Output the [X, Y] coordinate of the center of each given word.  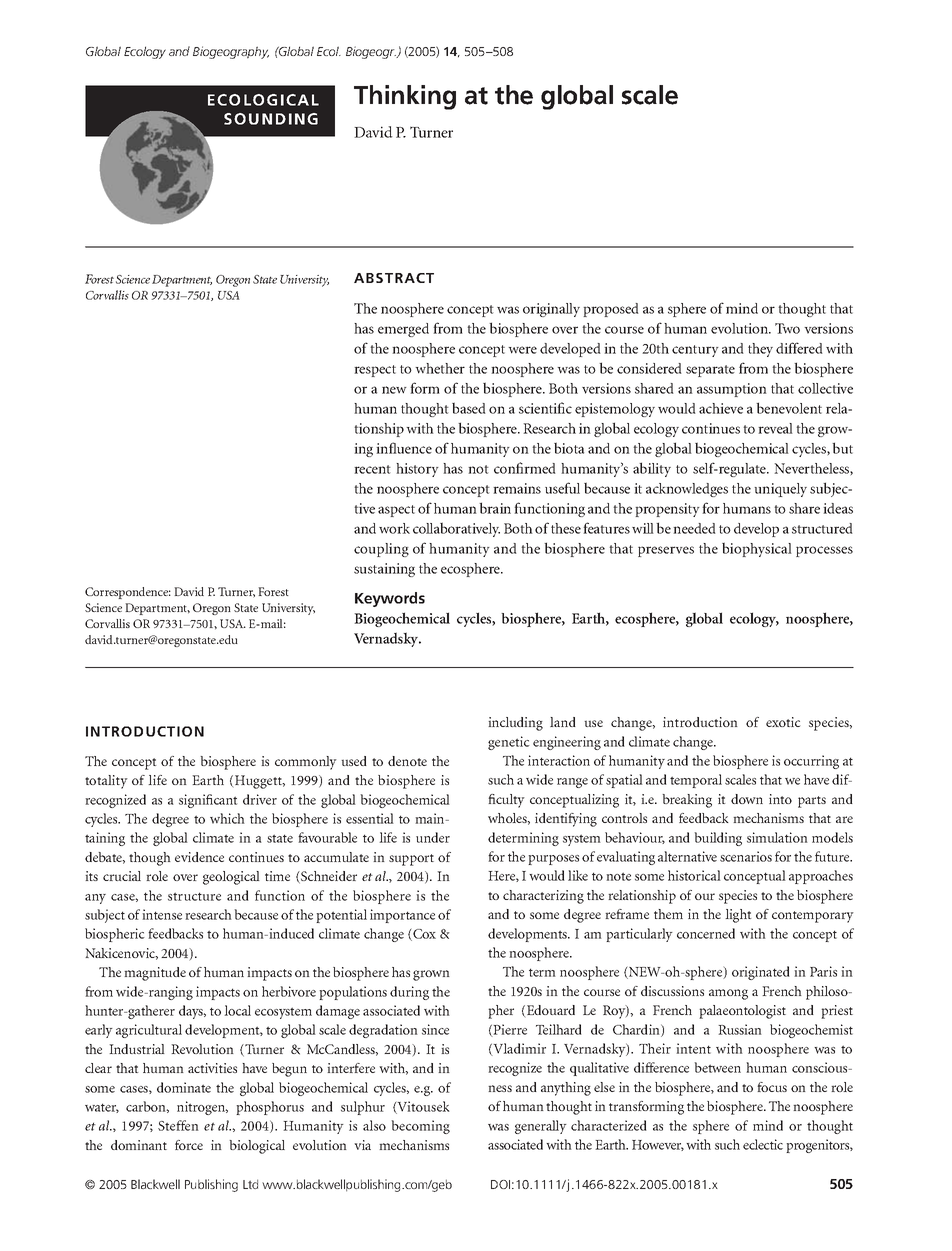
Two [787, 328]
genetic [509, 743]
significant [208, 801]
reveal [775, 428]
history [417, 470]
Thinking [405, 97]
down [747, 799]
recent [372, 469]
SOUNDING [271, 119]
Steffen [178, 1125]
